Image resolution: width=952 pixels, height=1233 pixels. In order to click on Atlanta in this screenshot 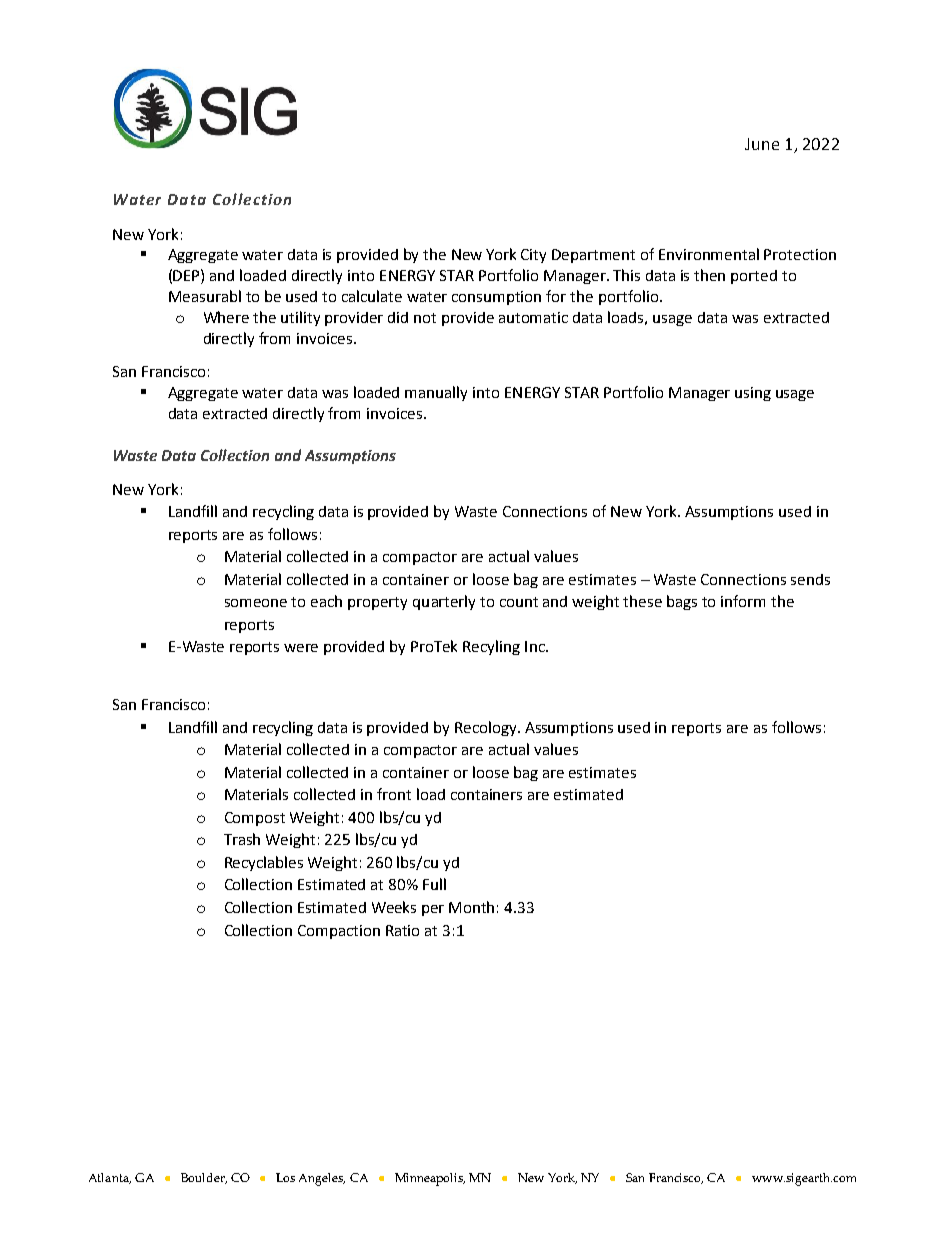, I will do `click(110, 1178)`.
